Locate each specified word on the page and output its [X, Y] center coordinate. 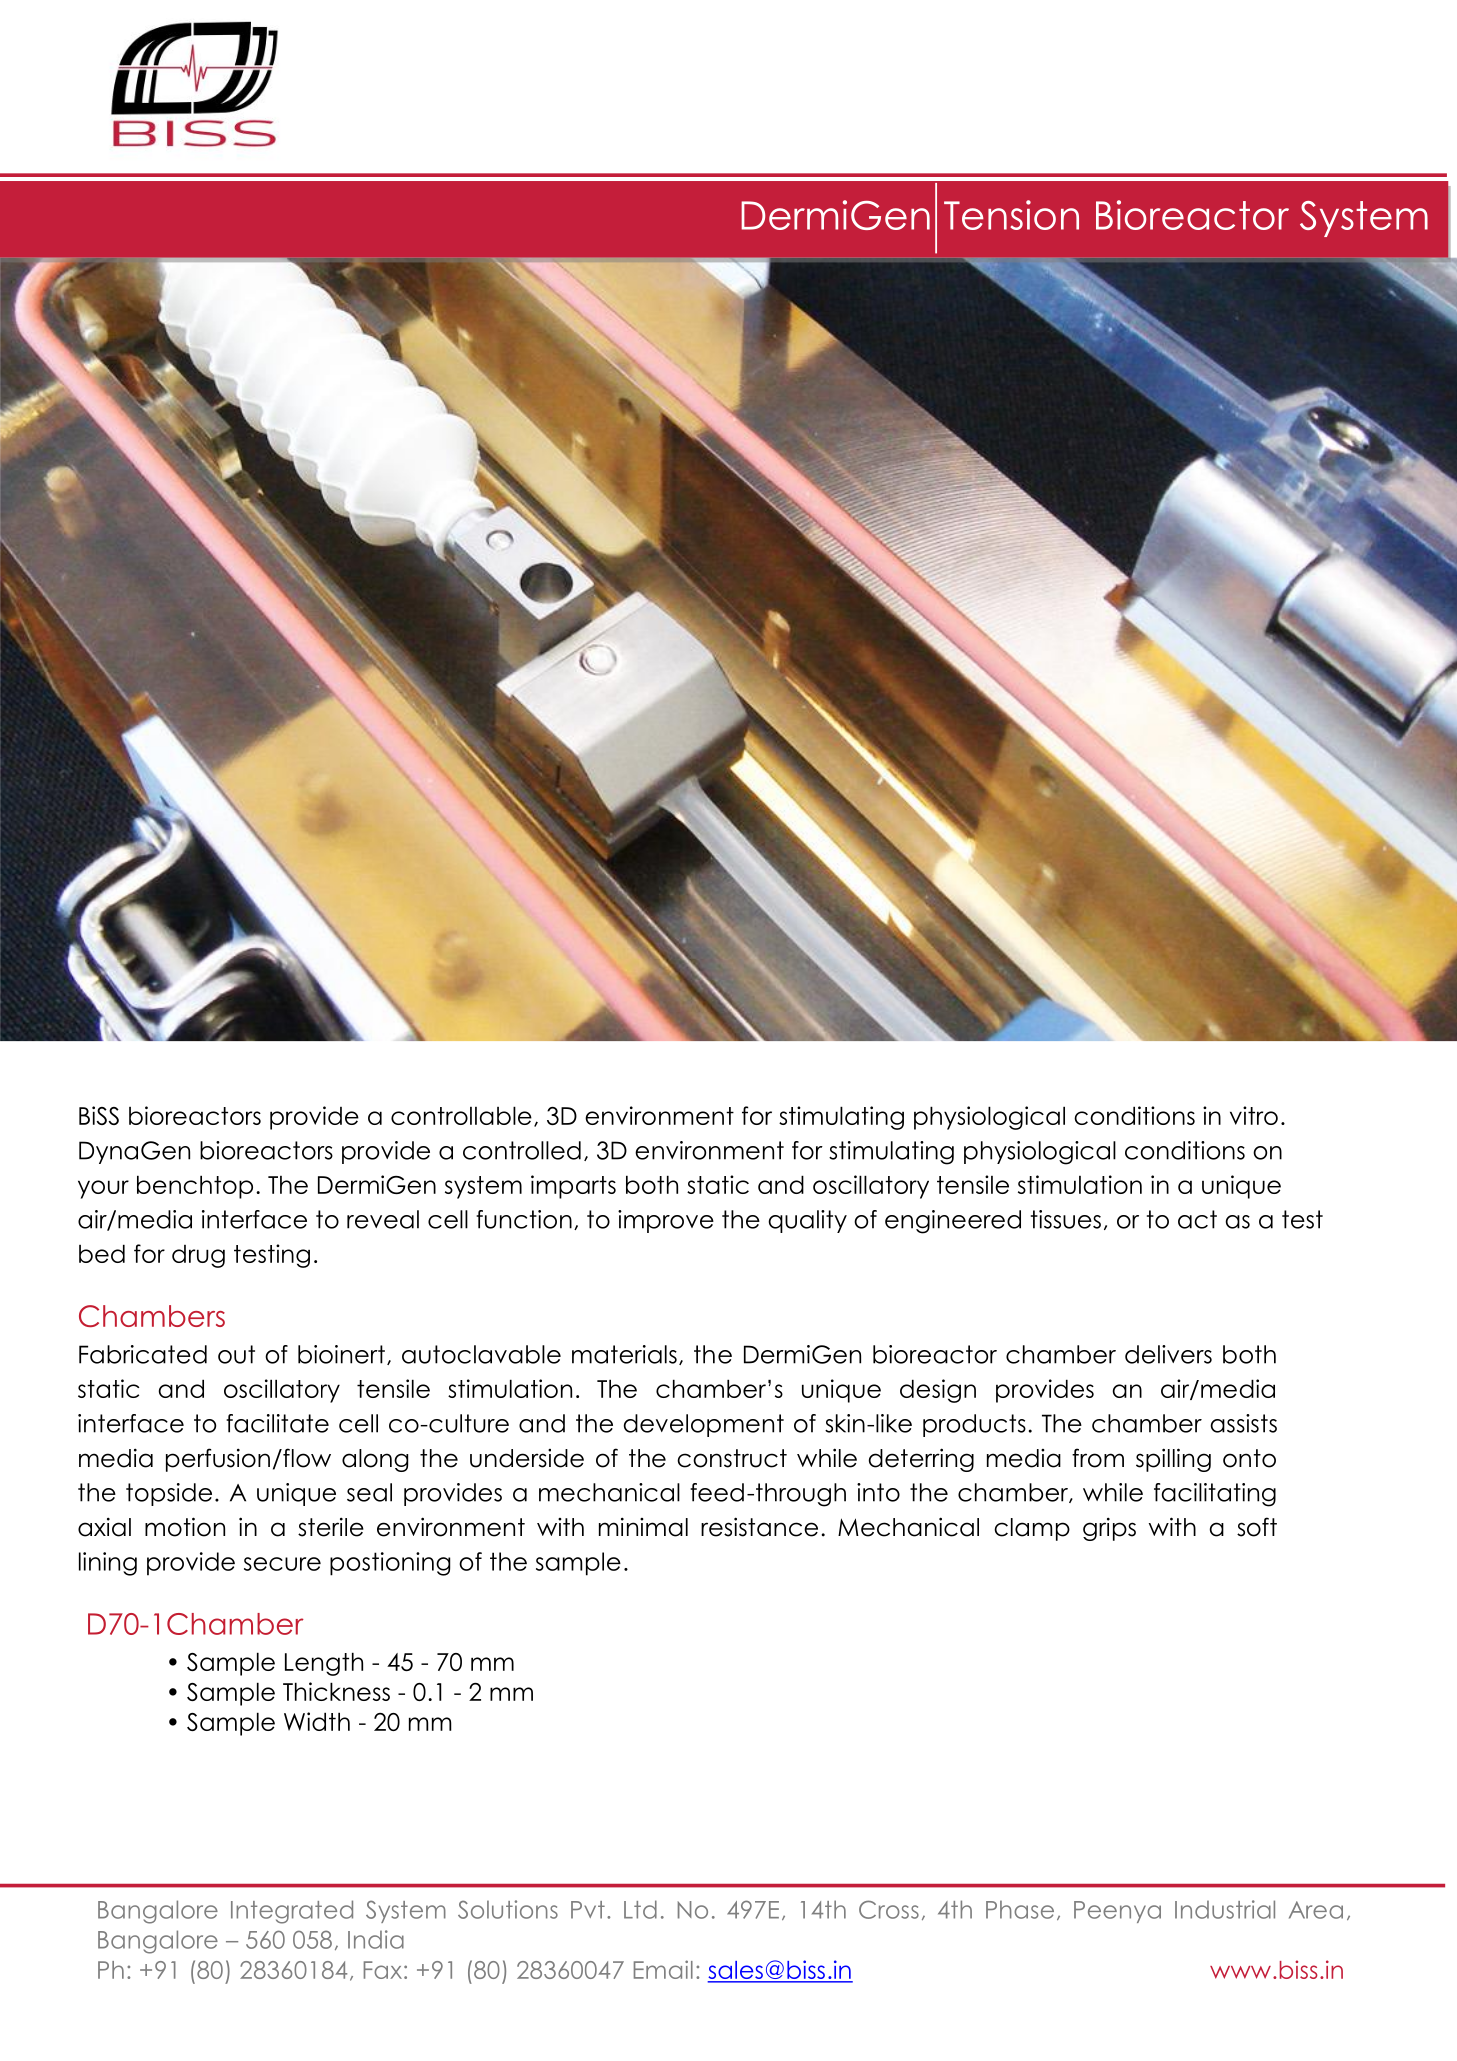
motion [185, 1527]
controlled [522, 1150]
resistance [759, 1527]
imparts [573, 1187]
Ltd [640, 1909]
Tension [1011, 215]
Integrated [292, 1912]
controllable [461, 1115]
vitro [1254, 1115]
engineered [953, 1222]
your [103, 1189]
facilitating [1215, 1495]
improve [666, 1221]
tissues [1066, 1219]
